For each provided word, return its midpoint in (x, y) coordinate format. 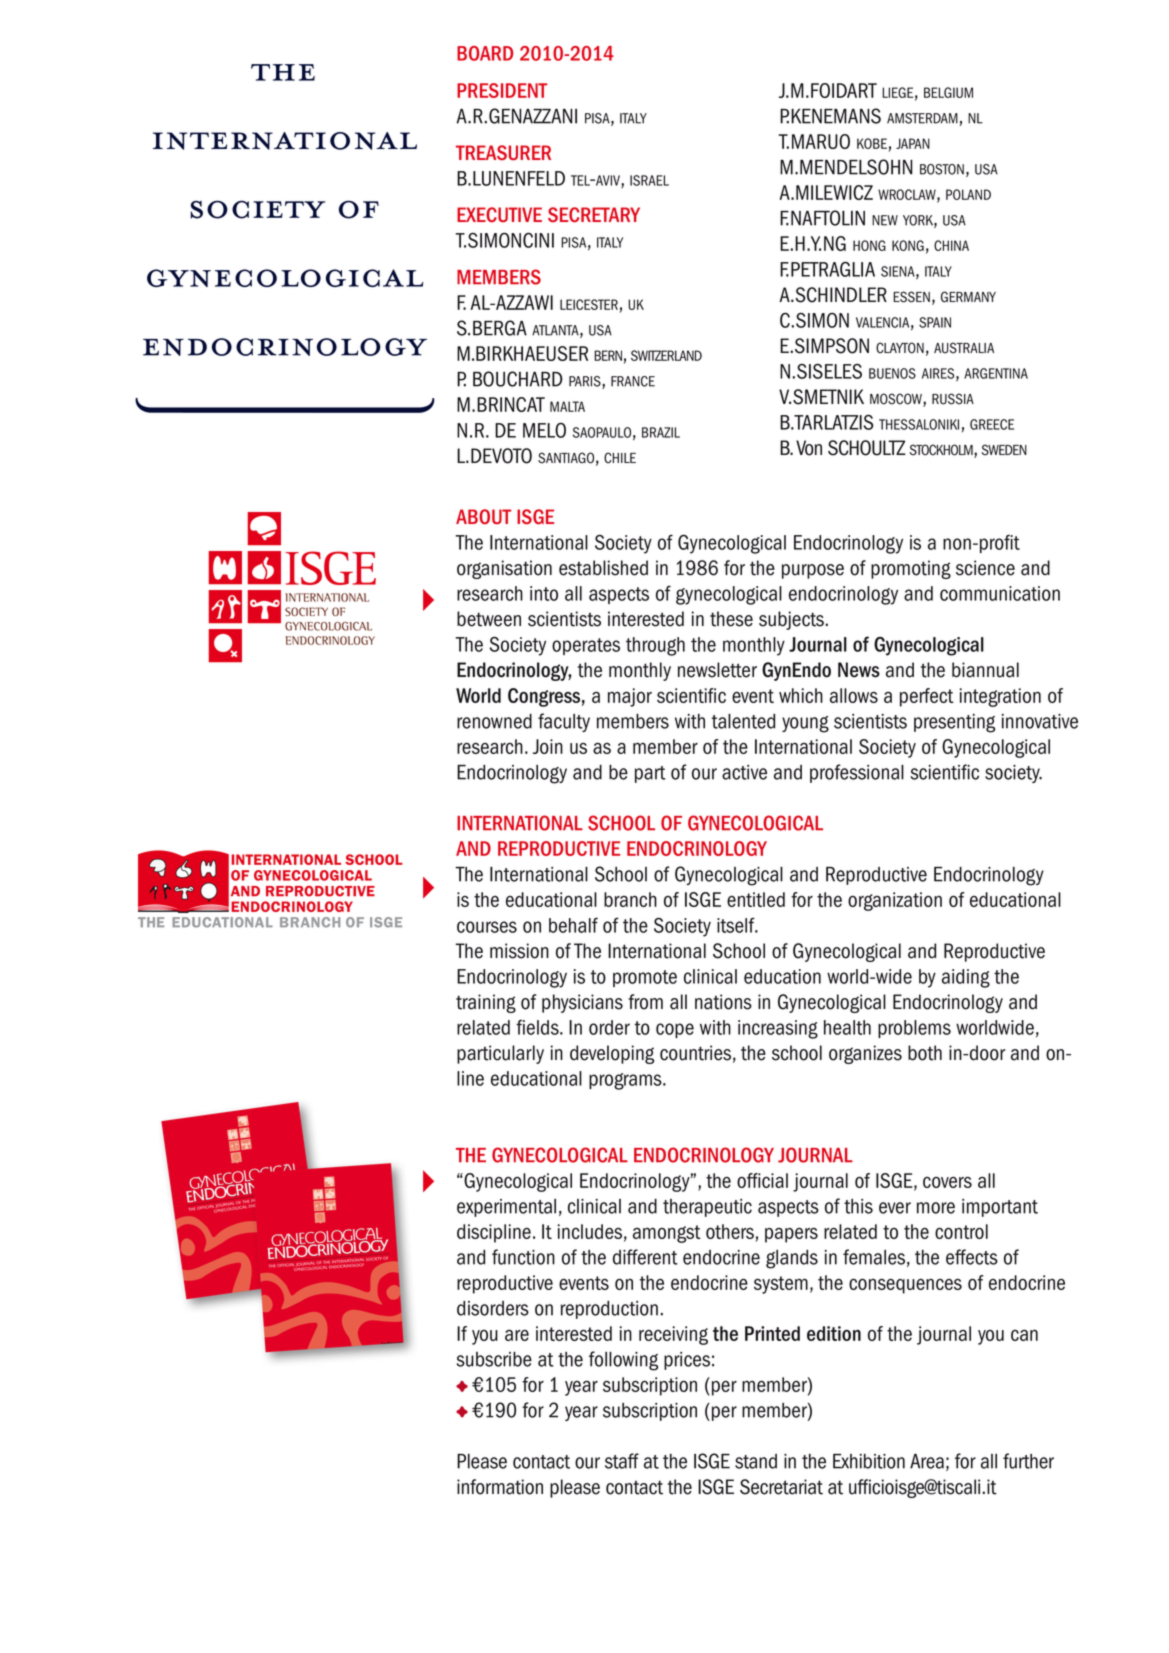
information (500, 1487)
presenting (954, 723)
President (502, 90)
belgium (948, 92)
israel (649, 180)
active (744, 772)
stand (756, 1461)
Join (548, 746)
